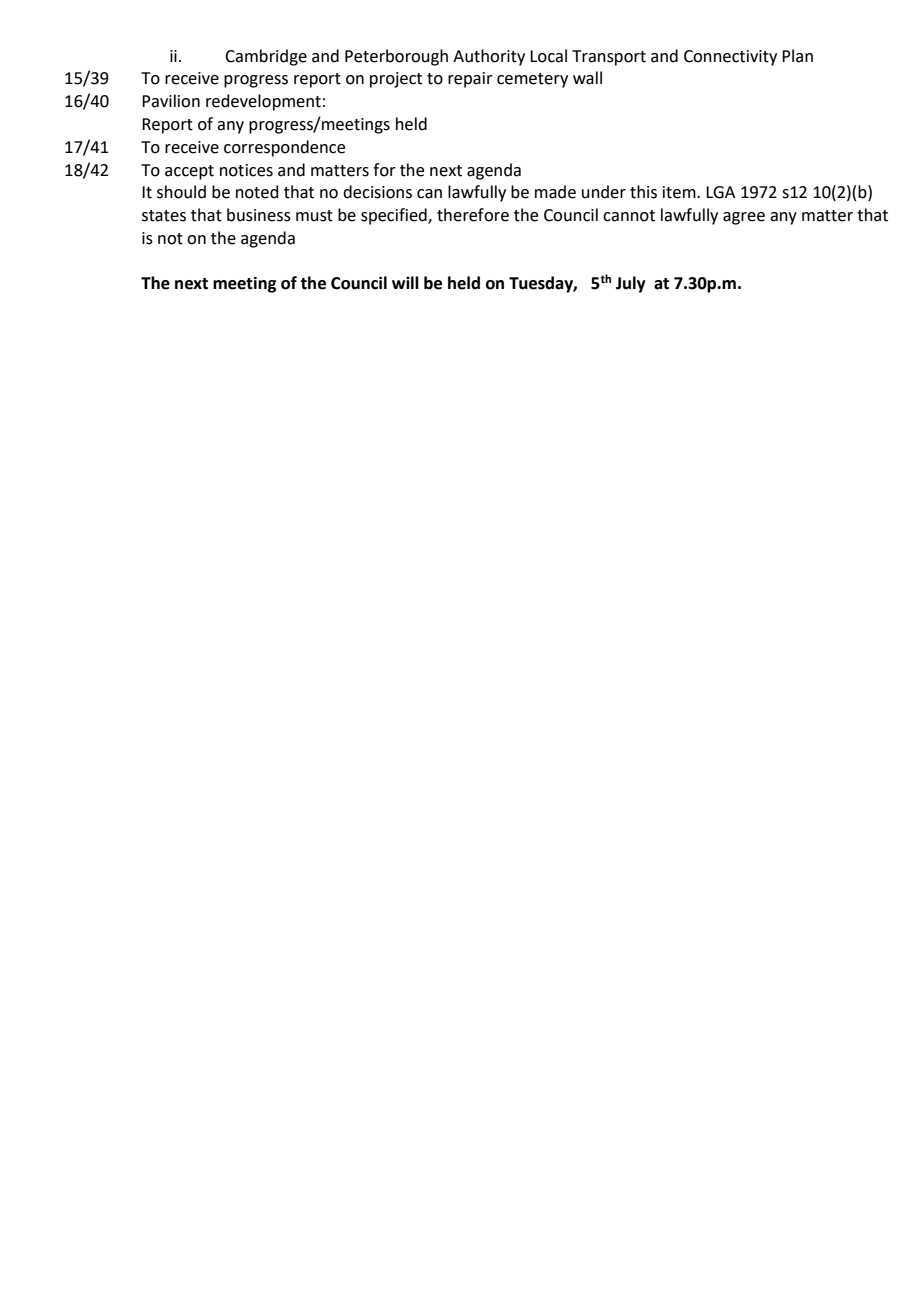  Describe the element at coordinates (246, 170) in the screenshot. I see `notices` at that location.
